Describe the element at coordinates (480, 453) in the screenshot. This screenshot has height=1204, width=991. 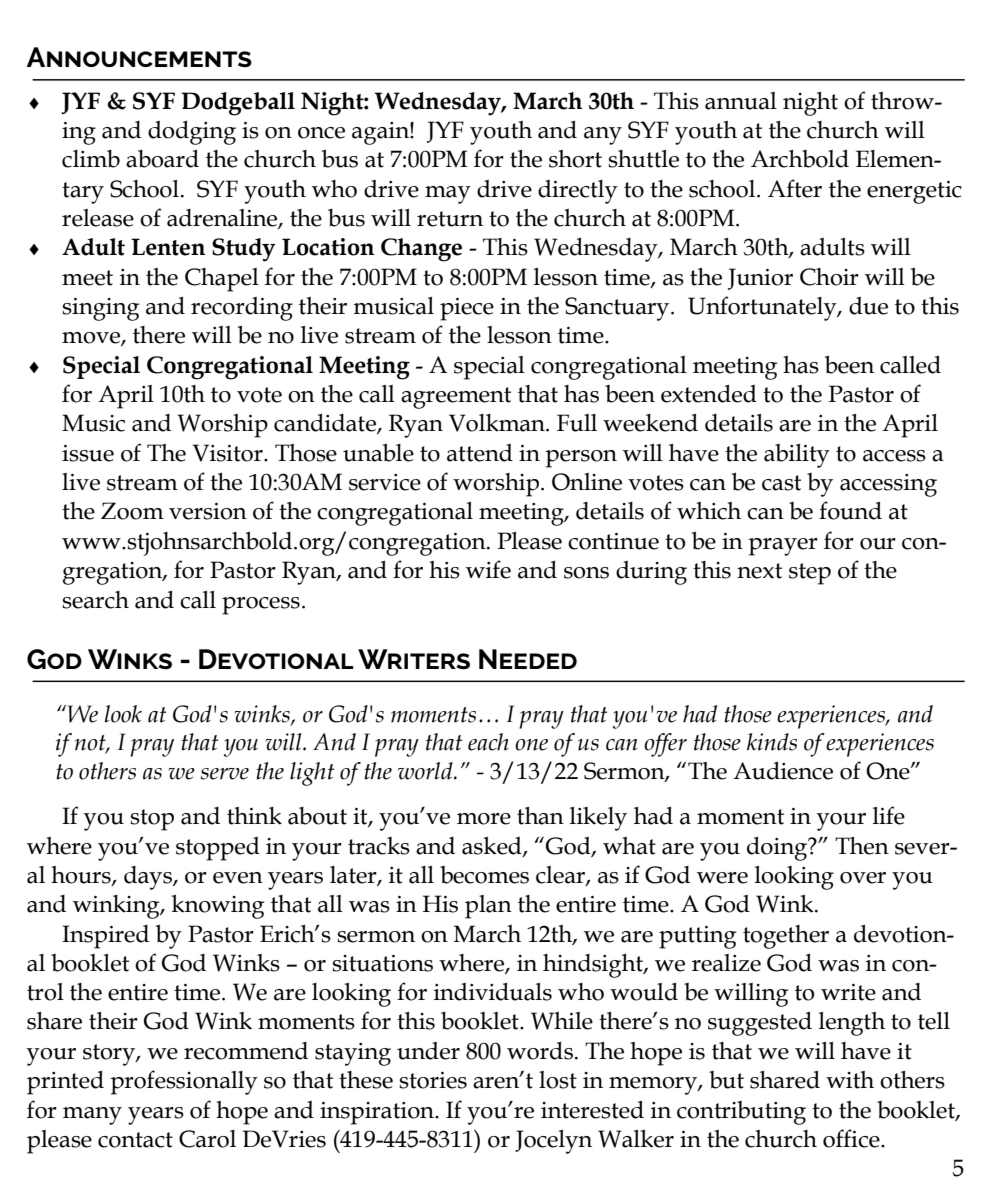
I see `attend` at that location.
